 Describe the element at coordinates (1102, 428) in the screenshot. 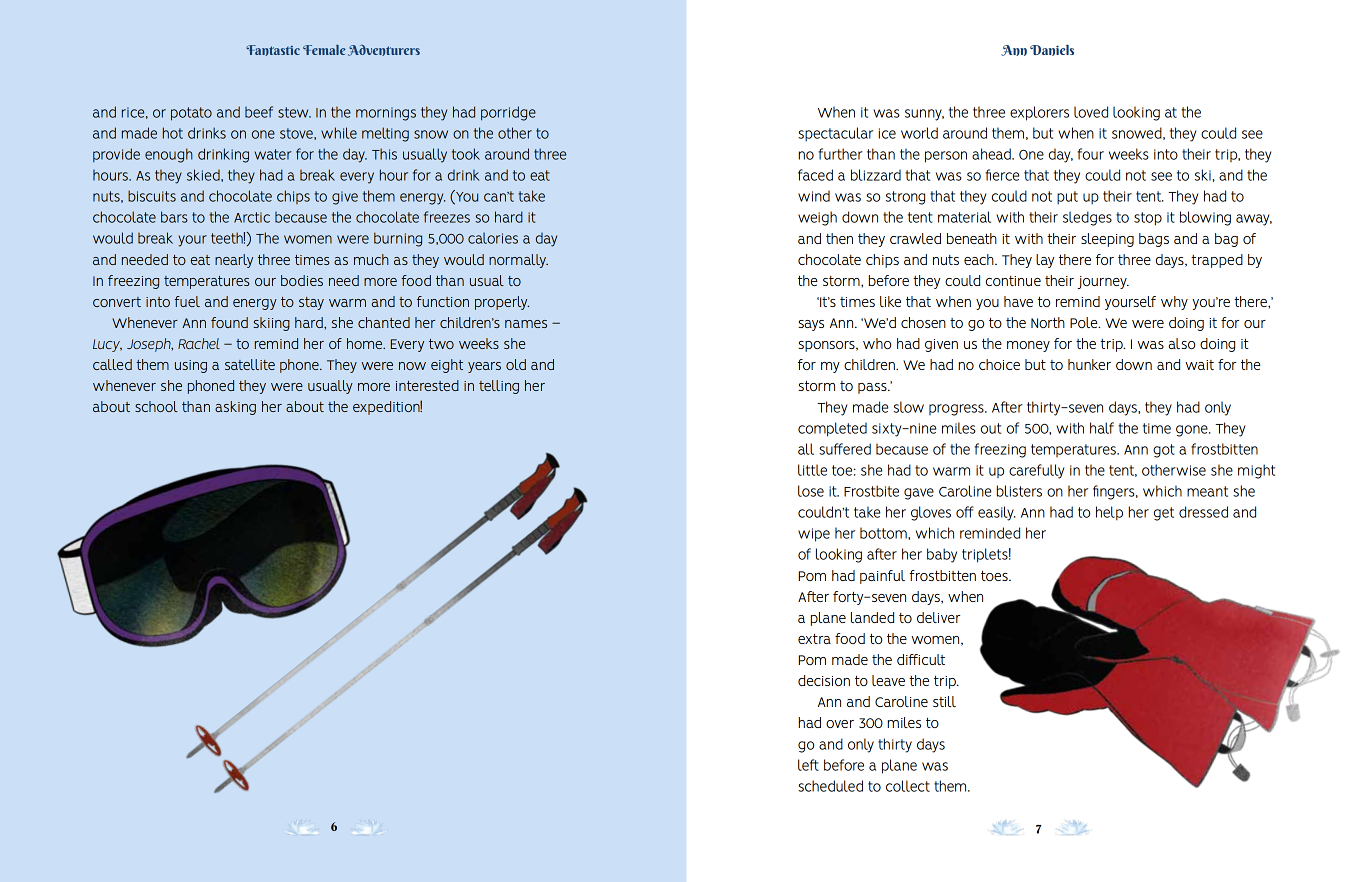

I see `half` at that location.
